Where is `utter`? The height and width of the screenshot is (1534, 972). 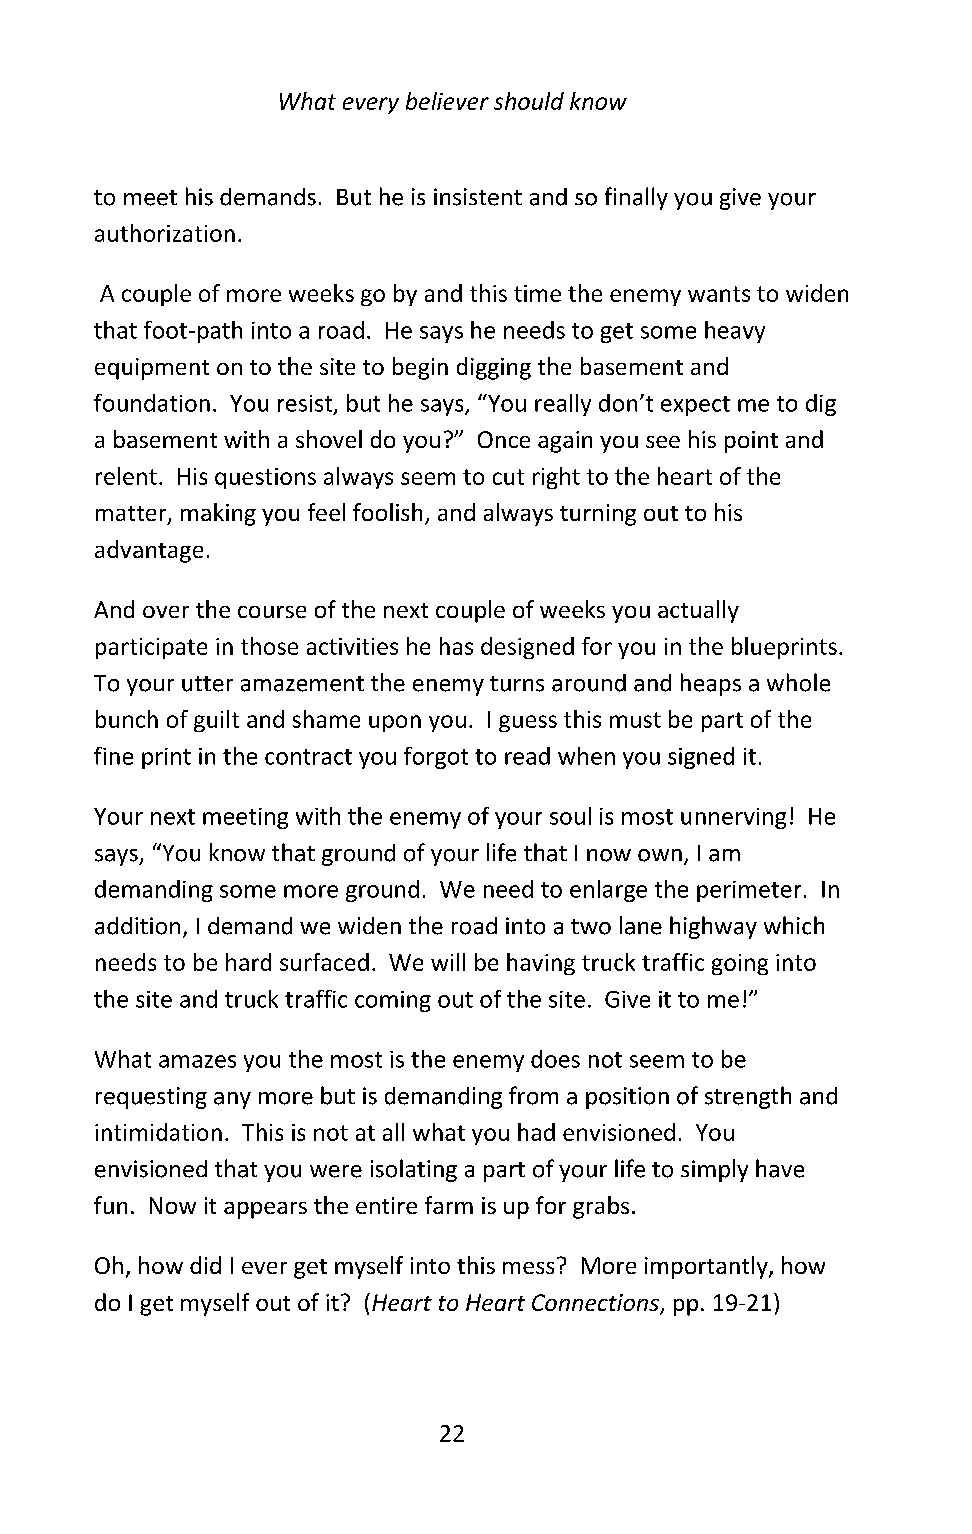 utter is located at coordinates (207, 684).
